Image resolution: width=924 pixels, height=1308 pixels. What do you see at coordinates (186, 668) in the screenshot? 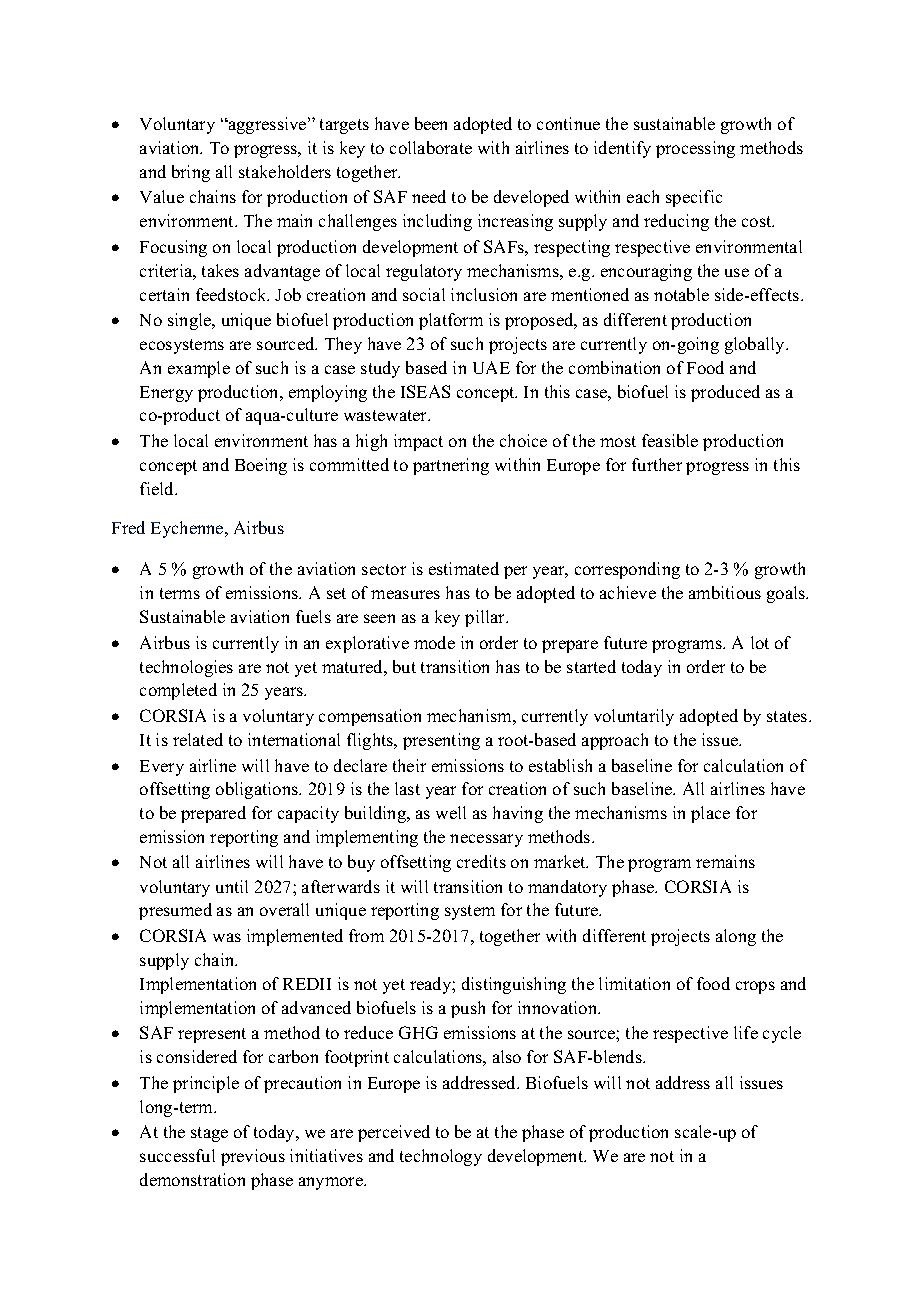
I see `technologies` at bounding box center [186, 668].
